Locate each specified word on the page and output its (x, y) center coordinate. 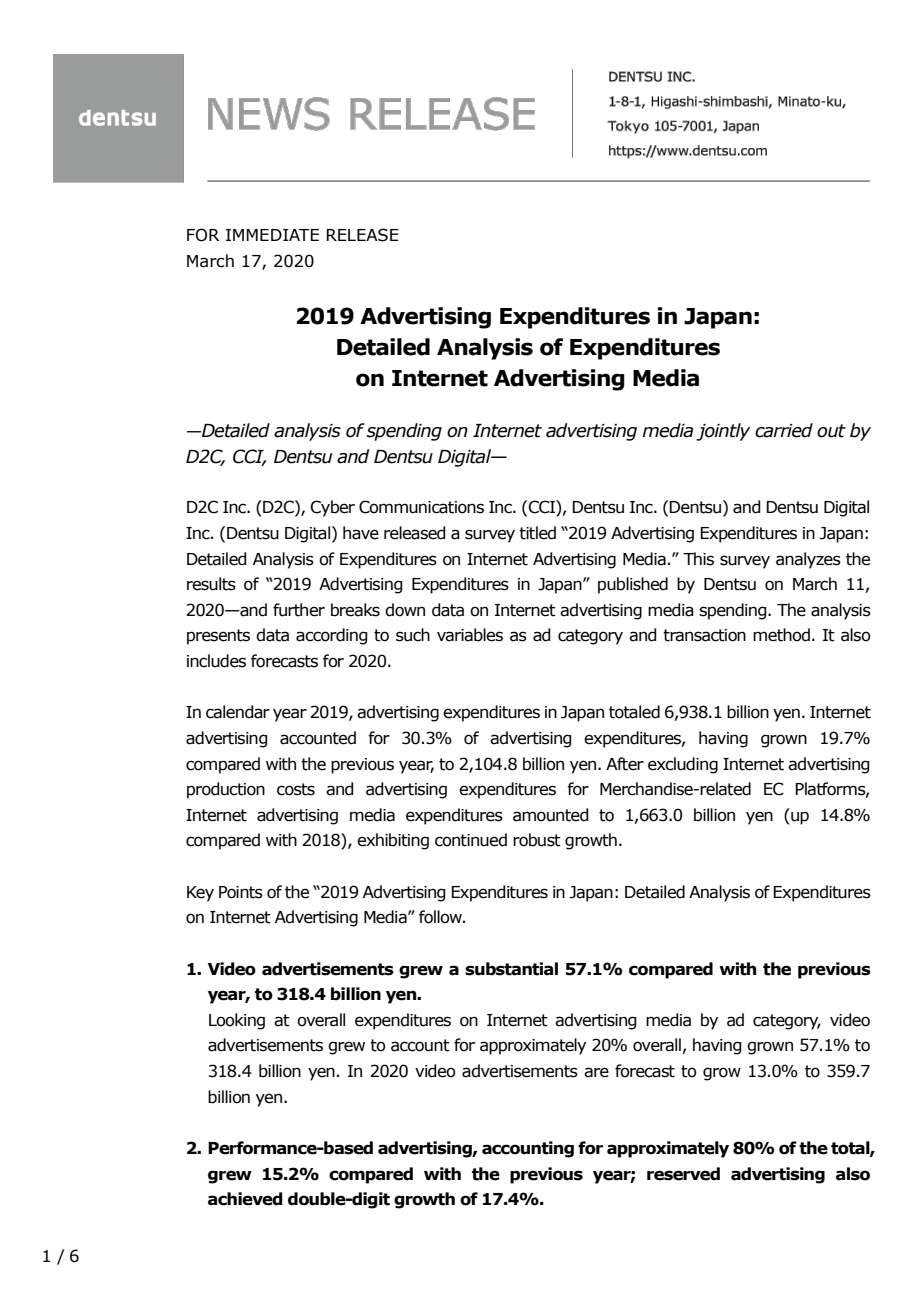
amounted (551, 815)
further (299, 610)
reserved (683, 1174)
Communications (421, 507)
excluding (683, 765)
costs (296, 789)
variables (470, 635)
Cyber (333, 508)
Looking (237, 1021)
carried (784, 430)
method (781, 635)
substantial (511, 969)
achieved (245, 1199)
